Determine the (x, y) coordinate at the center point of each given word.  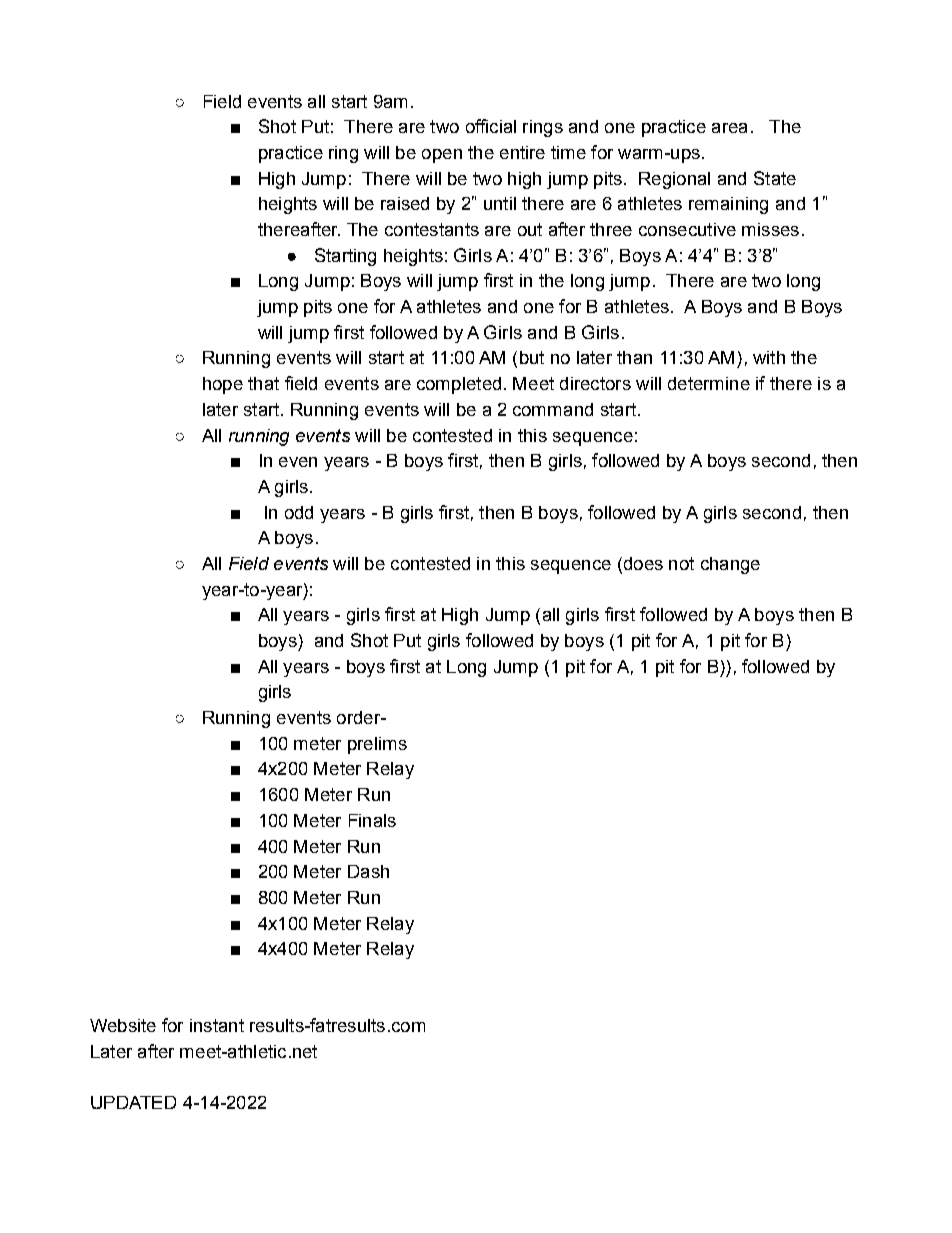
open (442, 156)
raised (405, 203)
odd (299, 512)
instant (217, 1025)
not (681, 563)
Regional (674, 180)
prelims (377, 745)
